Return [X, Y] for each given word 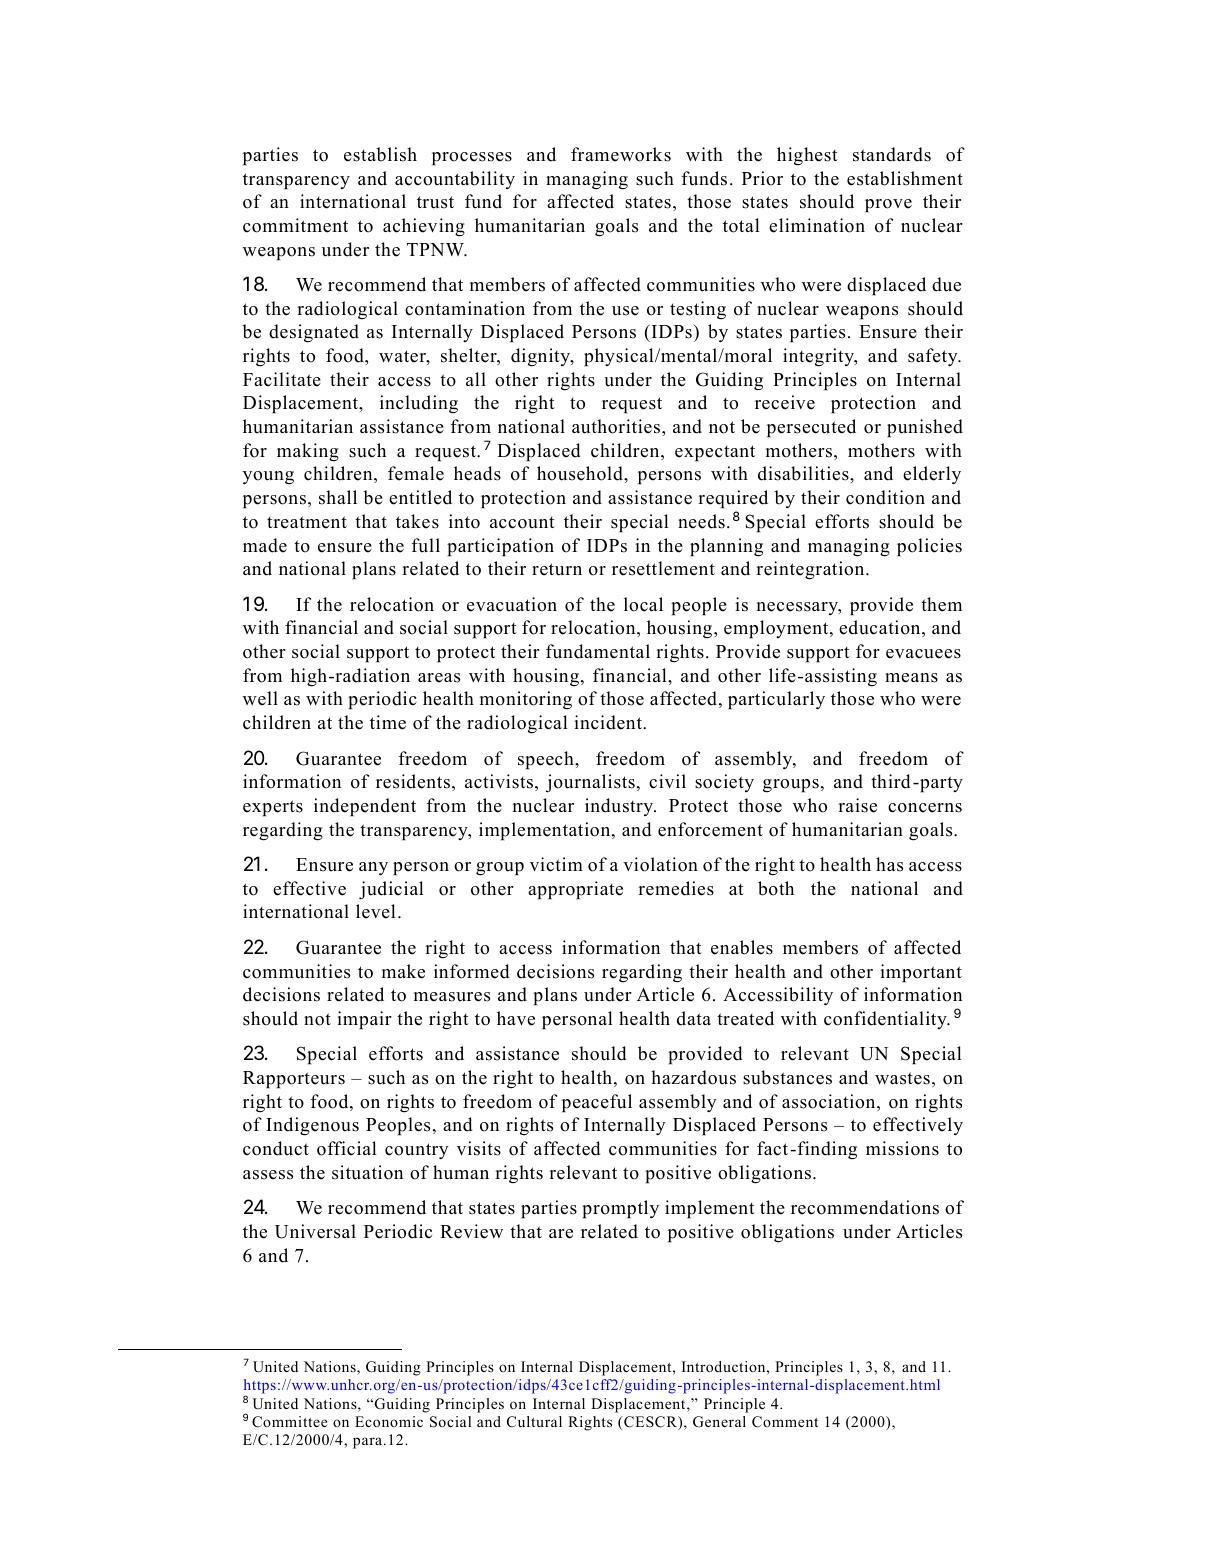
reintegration [811, 570]
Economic [389, 1421]
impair [364, 1020]
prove [888, 206]
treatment [307, 522]
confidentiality [886, 1020]
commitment [295, 225]
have [516, 1018]
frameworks [621, 154]
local [643, 604]
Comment [785, 1422]
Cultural [534, 1422]
